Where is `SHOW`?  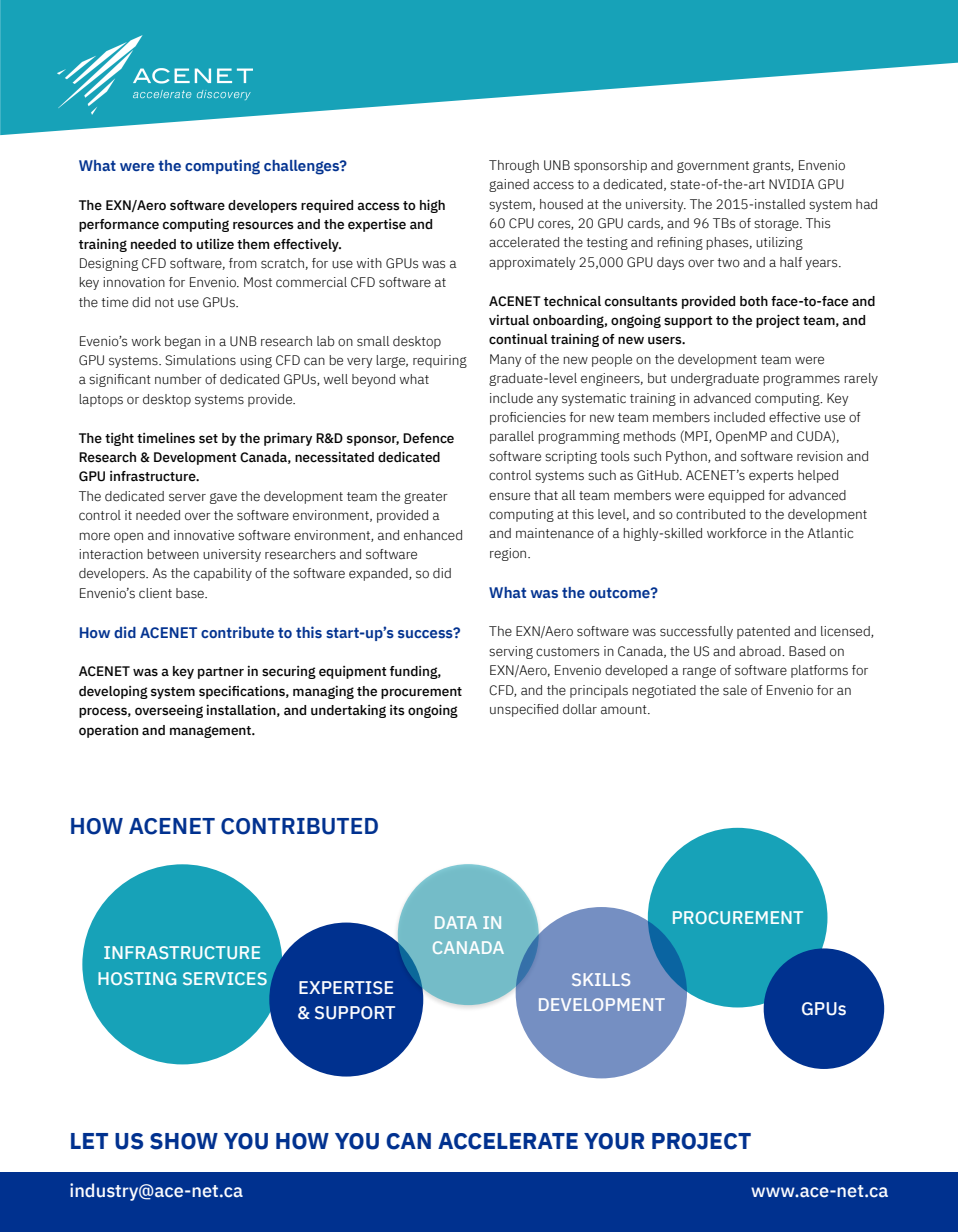 SHOW is located at coordinates (184, 1141).
